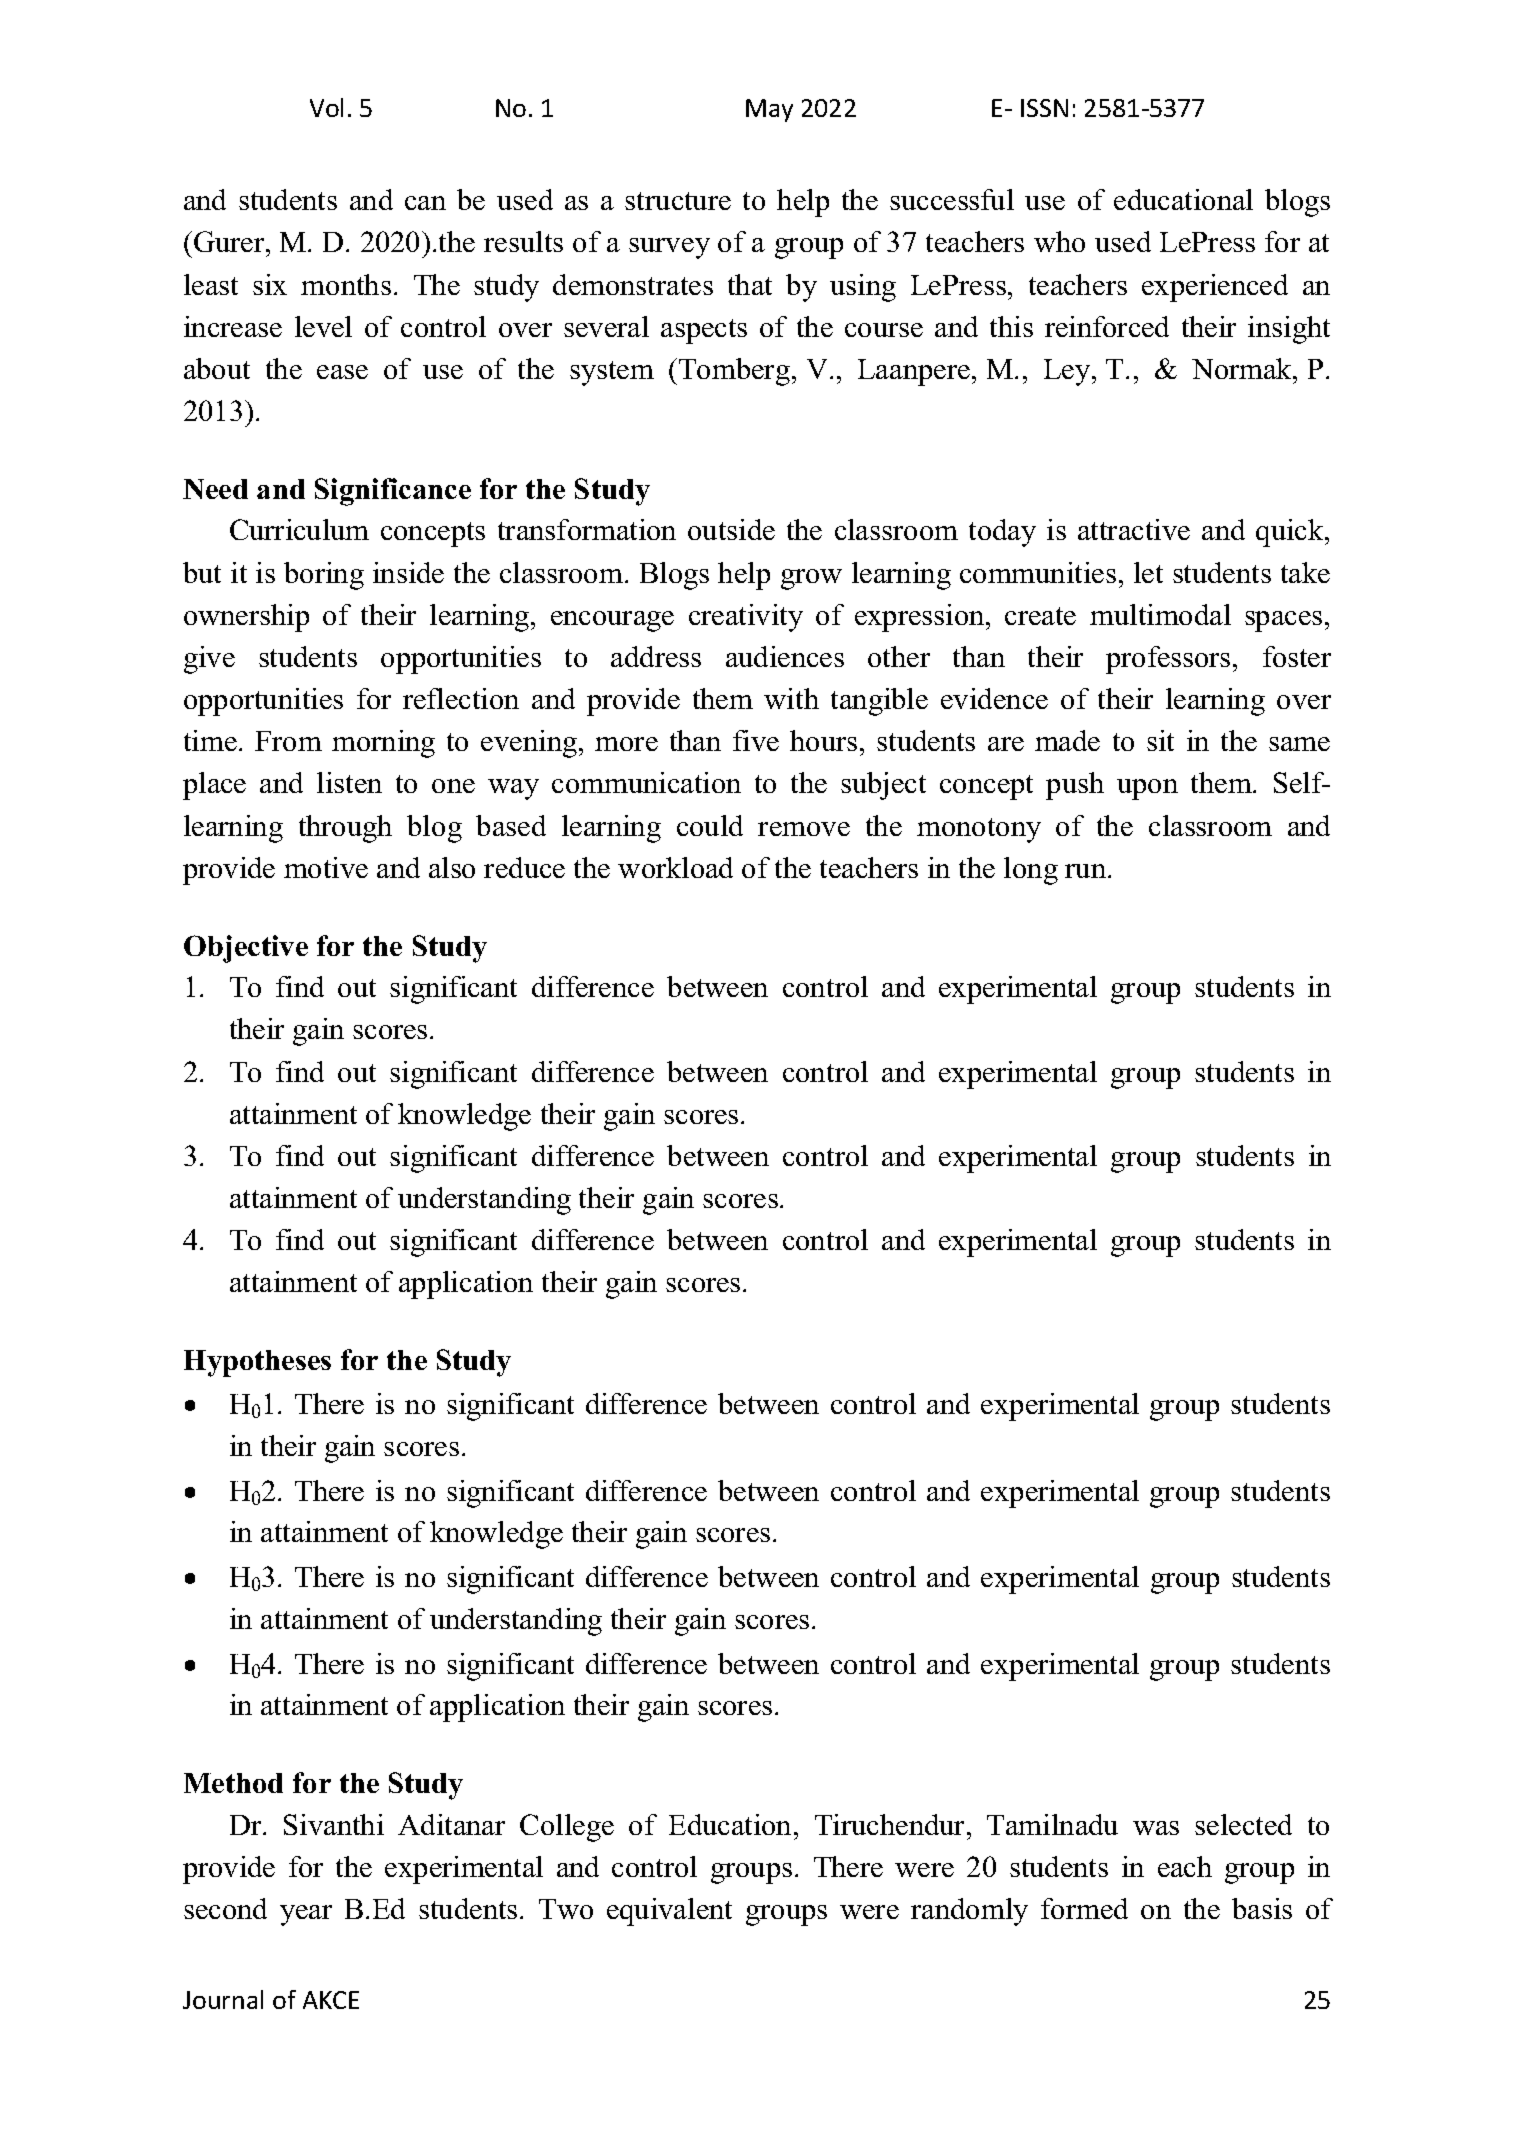 The height and width of the screenshot is (2143, 1515). What do you see at coordinates (306, 1915) in the screenshot?
I see `year` at bounding box center [306, 1915].
